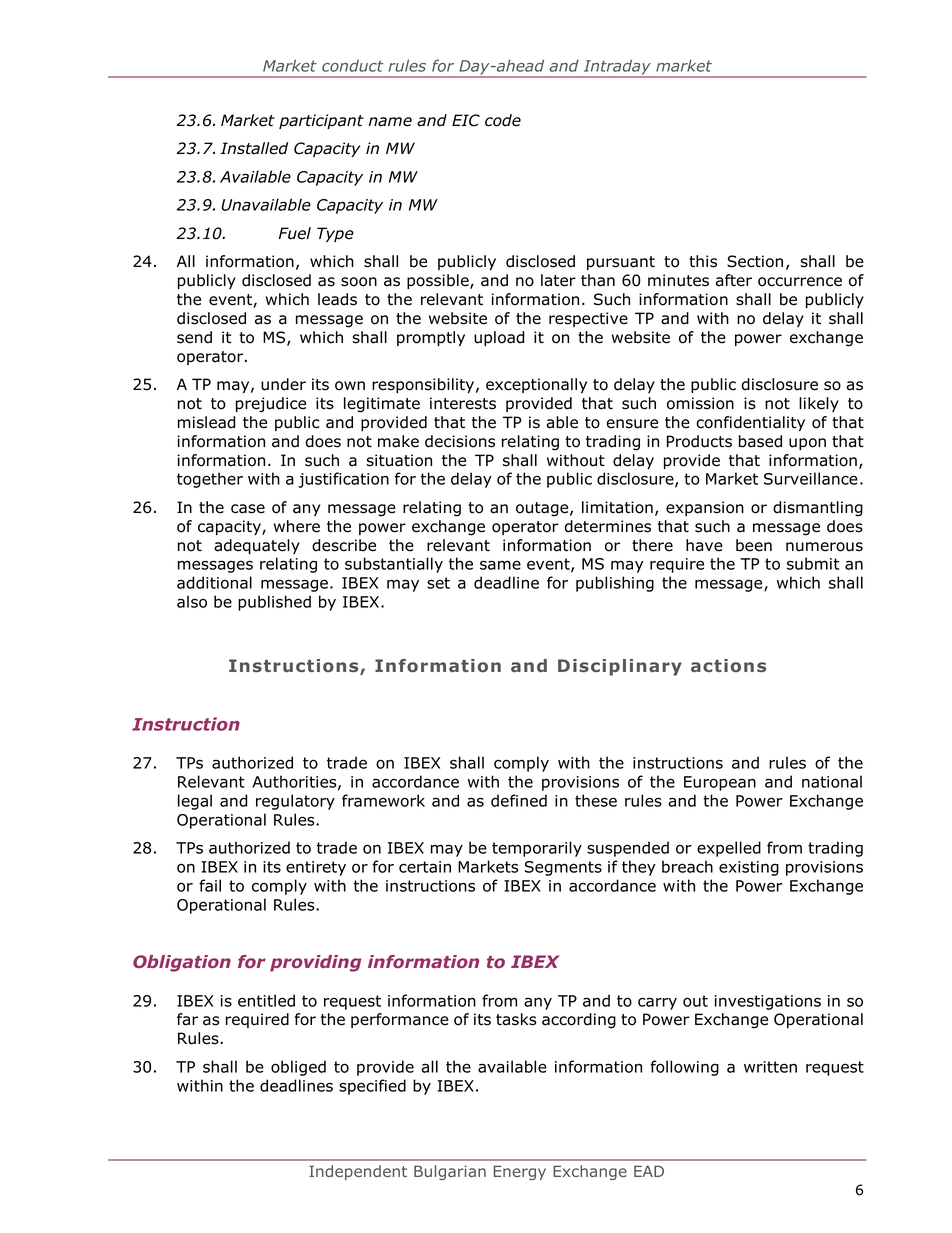 This document has width=952, height=1233. What do you see at coordinates (728, 665) in the document?
I see `actions` at bounding box center [728, 665].
